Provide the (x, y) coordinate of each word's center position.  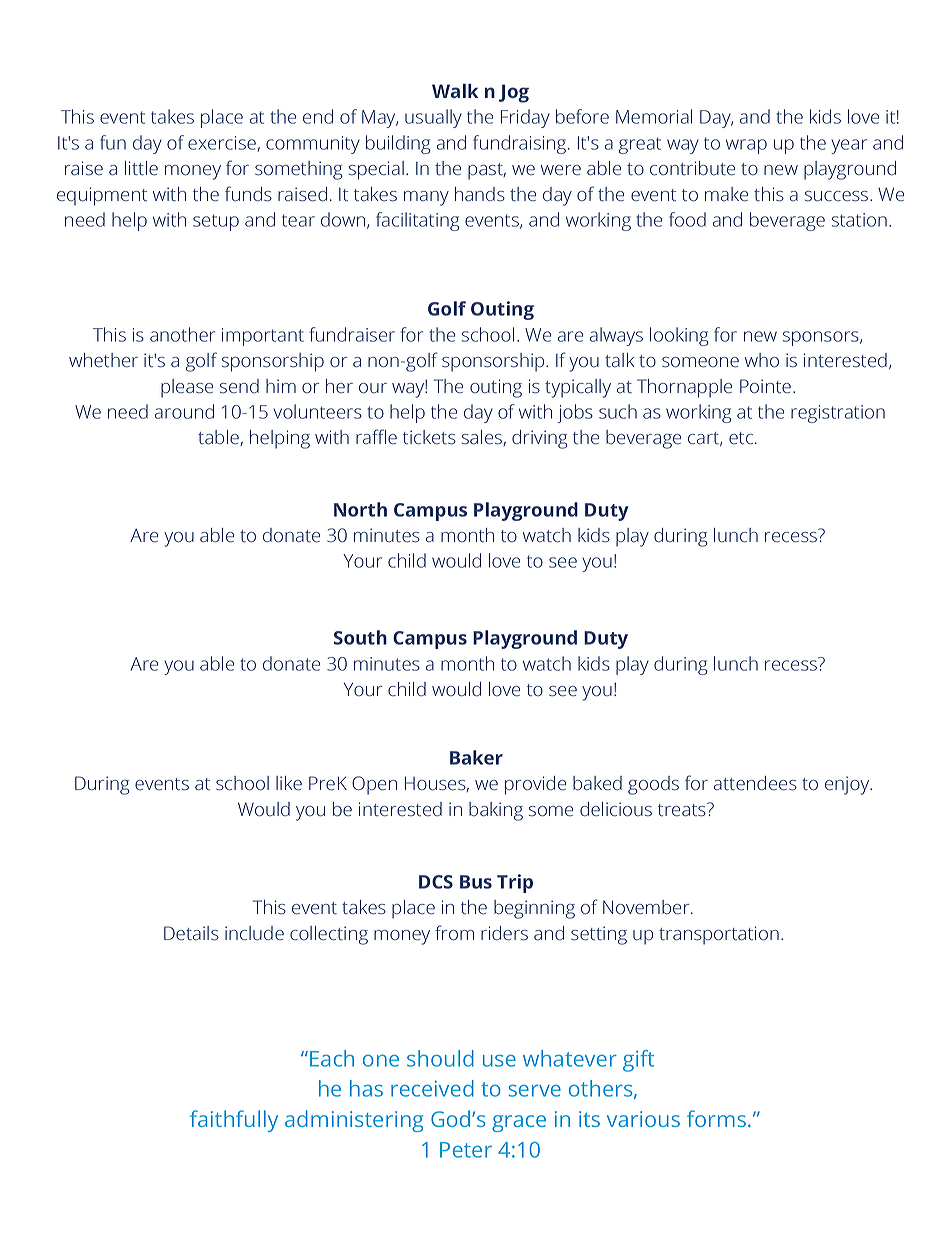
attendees (755, 783)
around (184, 411)
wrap (746, 146)
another (182, 334)
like (289, 783)
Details (191, 933)
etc (741, 438)
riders (504, 933)
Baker (476, 757)
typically (578, 388)
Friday (525, 118)
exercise (223, 144)
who (762, 360)
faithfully (234, 1121)
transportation (719, 935)
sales (483, 438)
